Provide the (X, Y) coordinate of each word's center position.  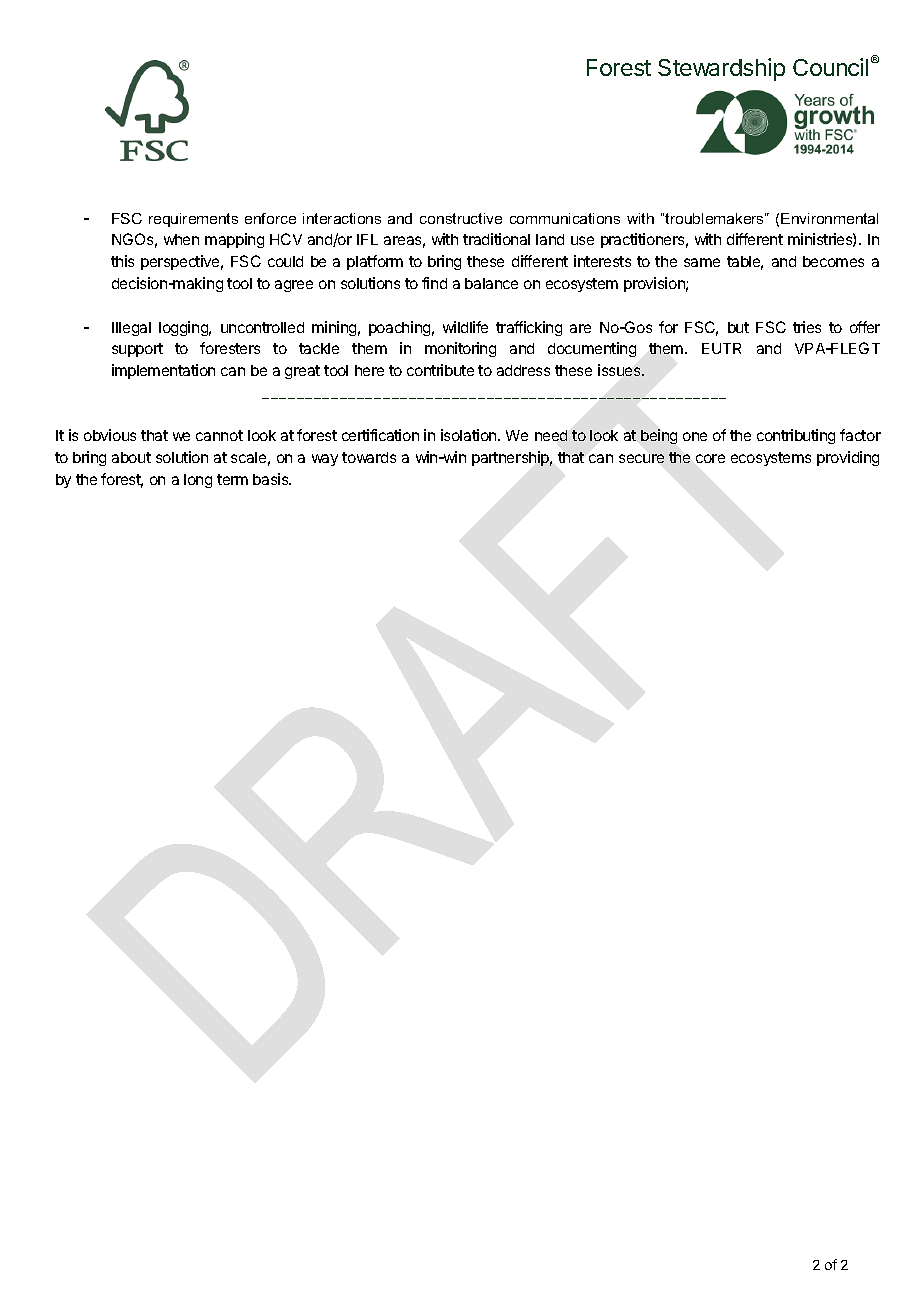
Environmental (829, 218)
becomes (833, 261)
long (198, 481)
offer (865, 327)
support (137, 350)
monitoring (460, 349)
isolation (470, 435)
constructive (461, 218)
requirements (193, 220)
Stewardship (721, 69)
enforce (270, 218)
